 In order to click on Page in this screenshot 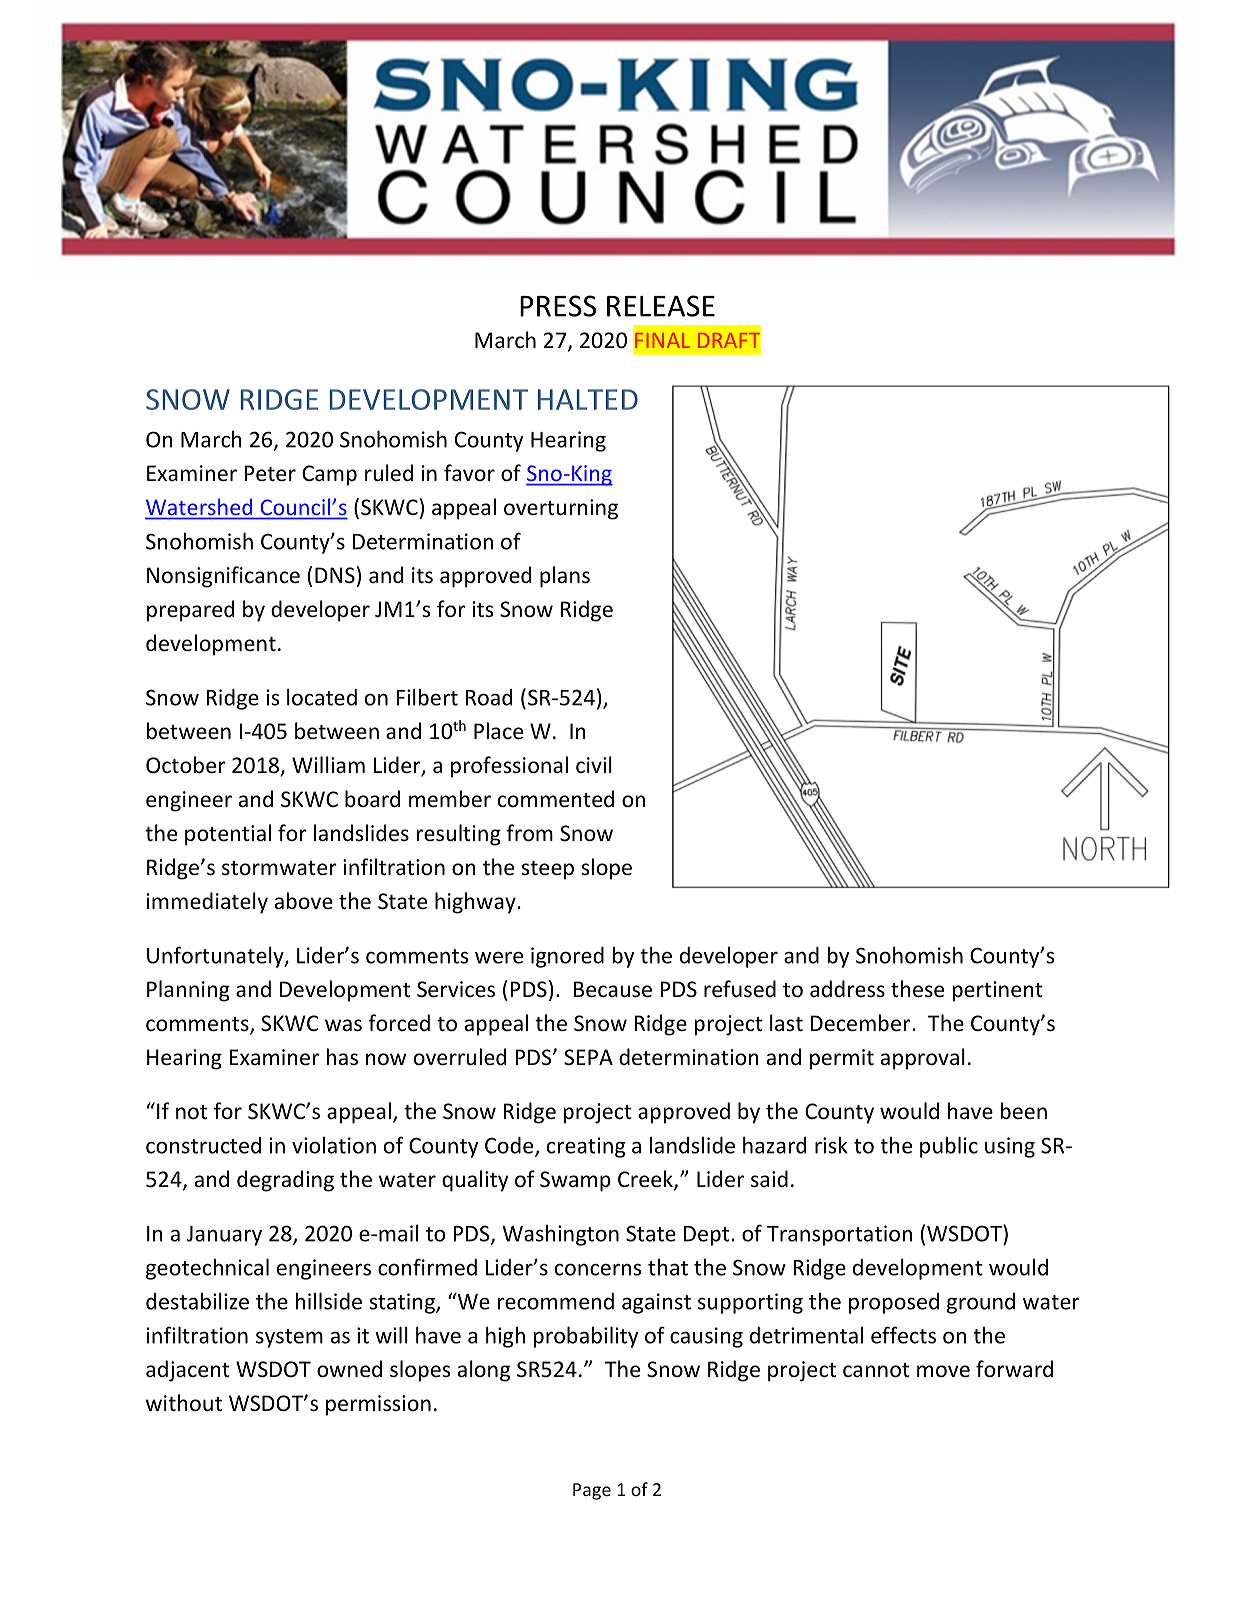, I will do `click(592, 1491)`.
